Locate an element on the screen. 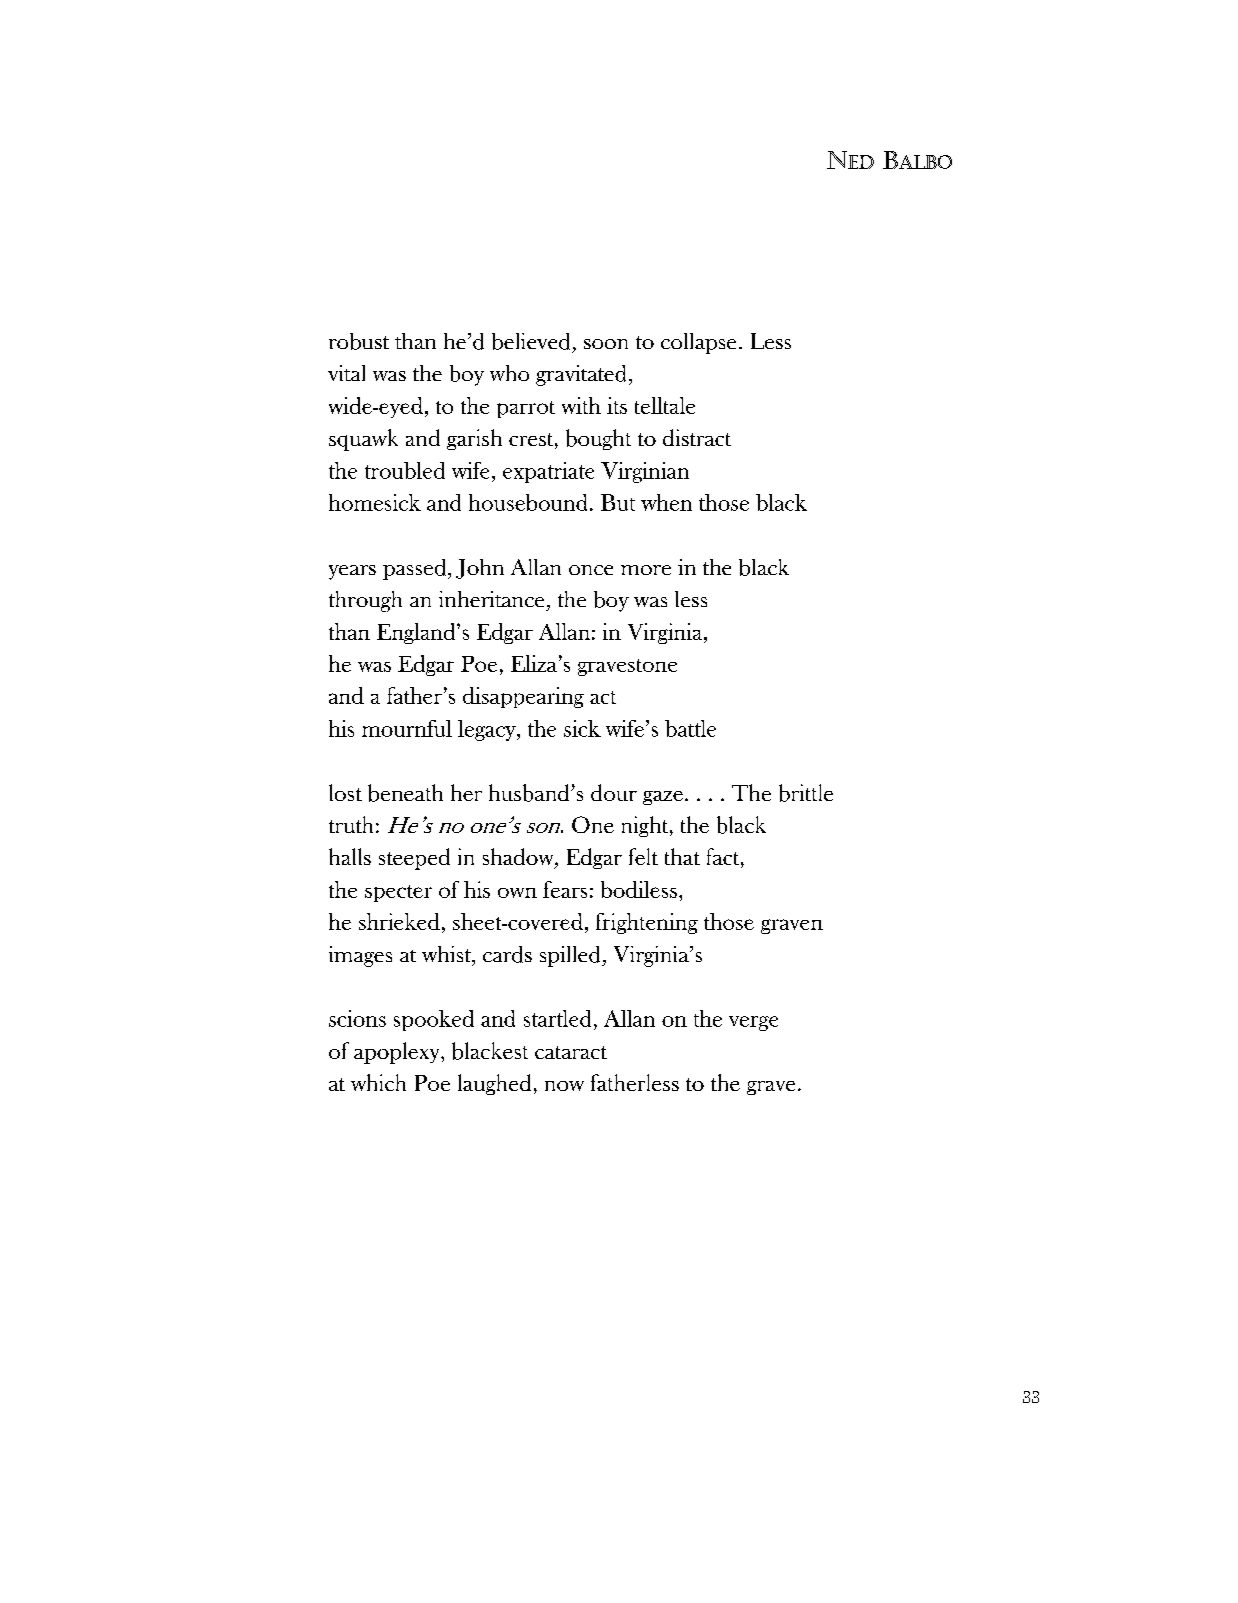  collapse is located at coordinates (698, 343).
